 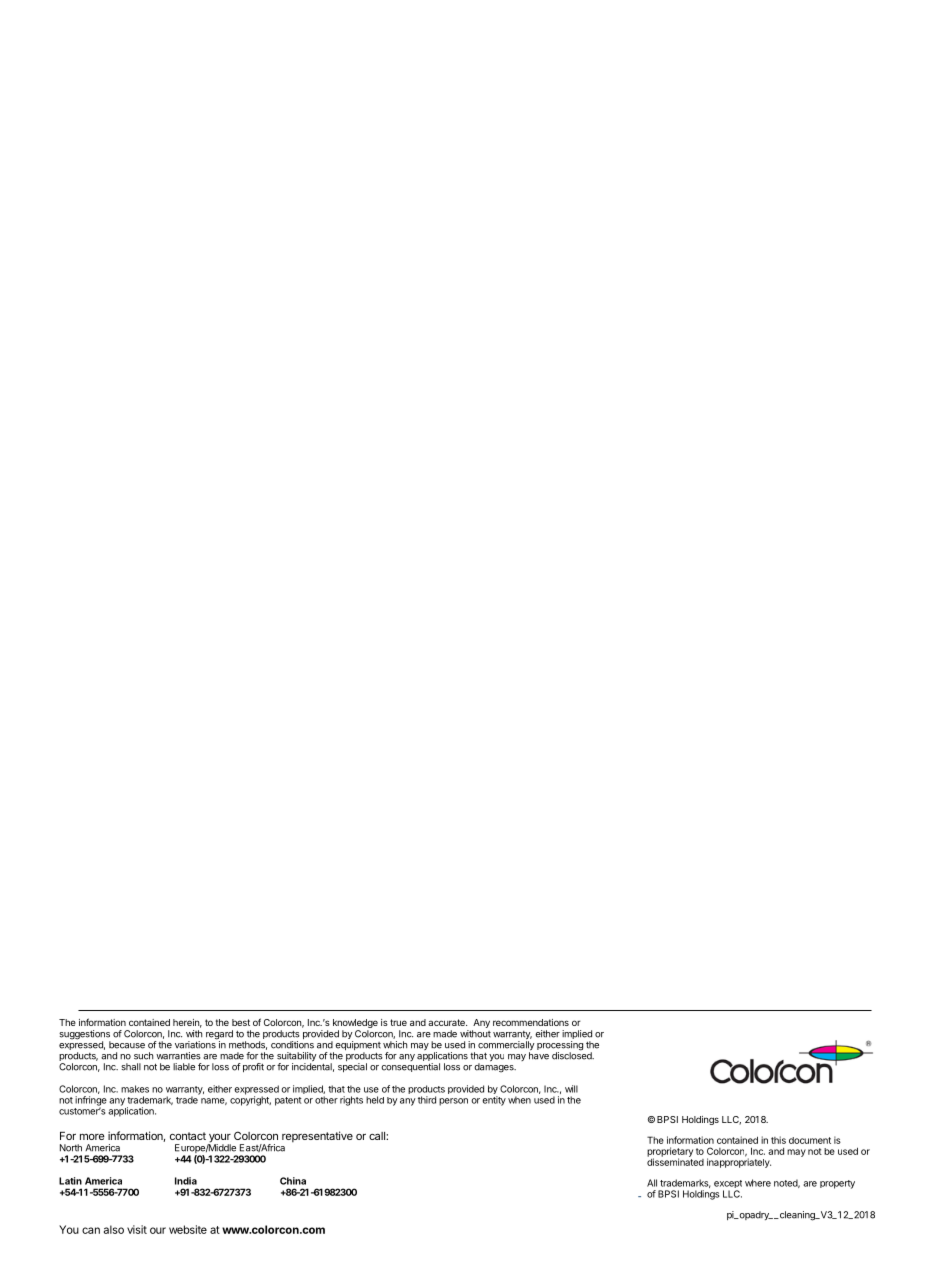 I want to click on accurate, so click(x=447, y=1022).
